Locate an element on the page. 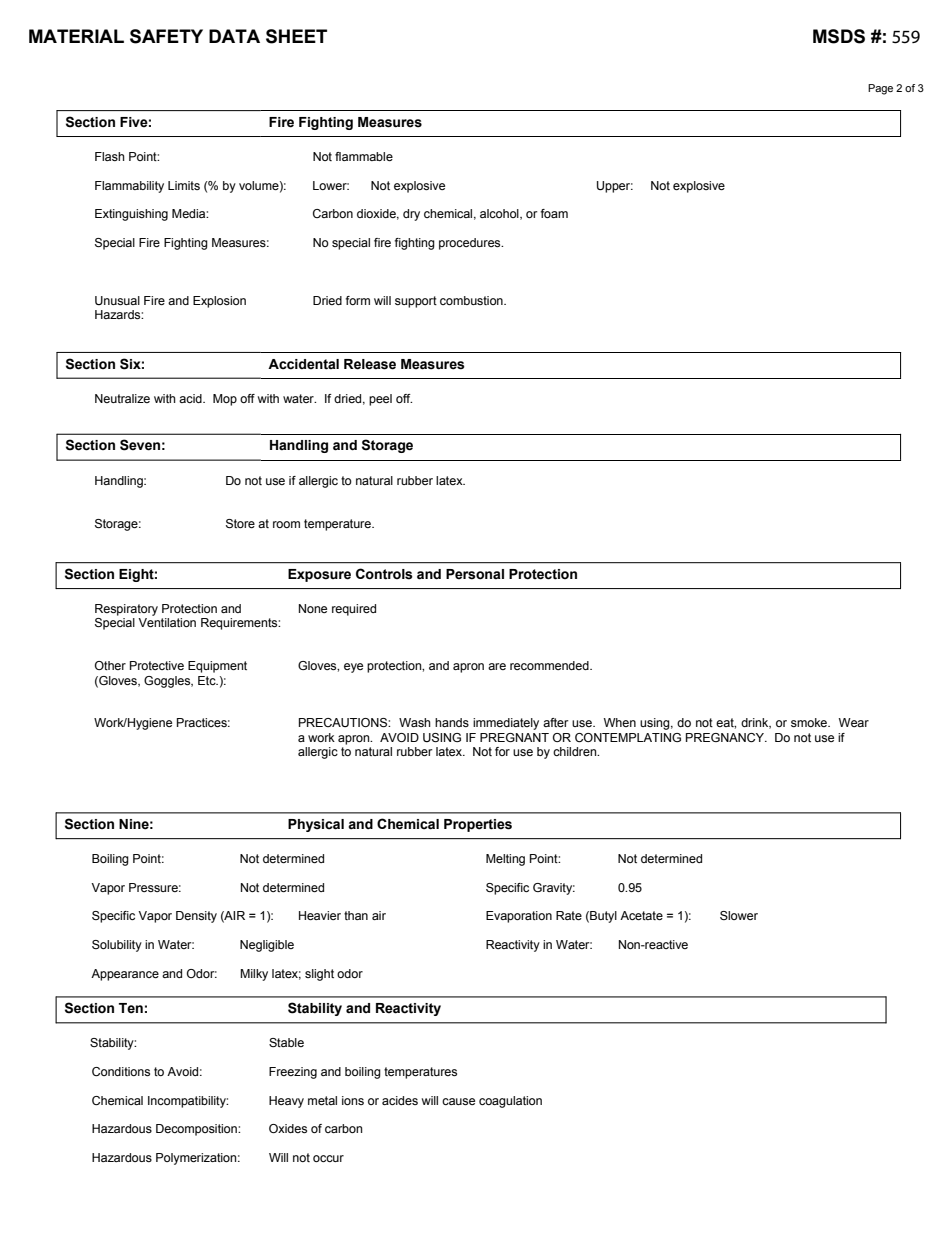 The image size is (952, 1233). Explosion is located at coordinates (219, 302).
